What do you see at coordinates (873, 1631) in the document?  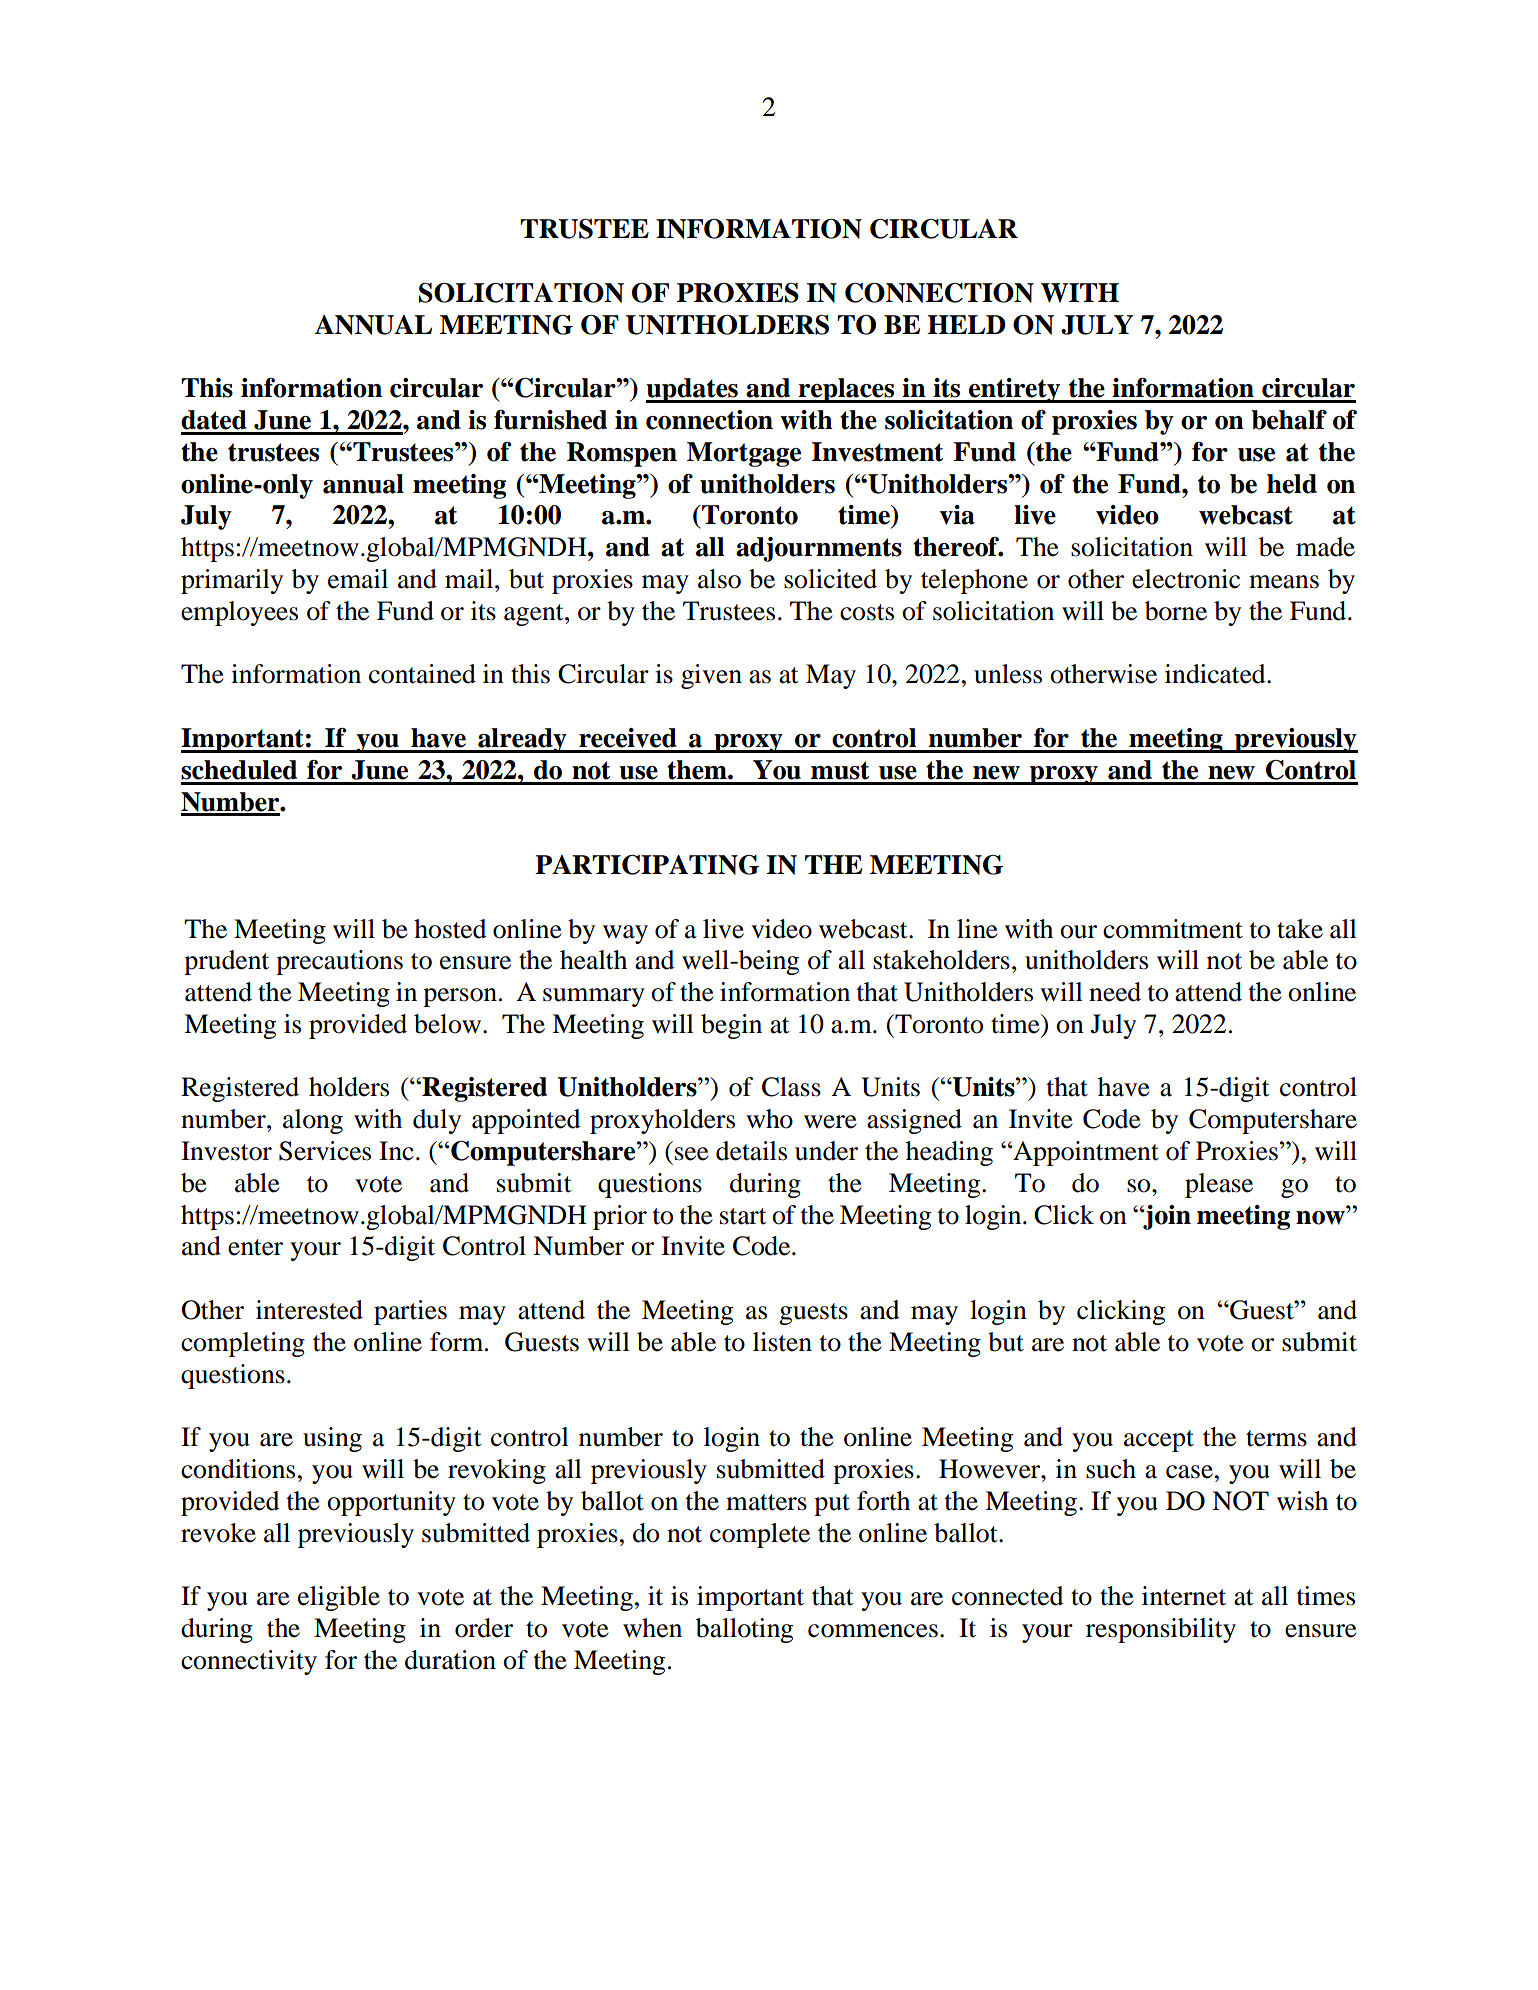 I see `commences` at bounding box center [873, 1631].
